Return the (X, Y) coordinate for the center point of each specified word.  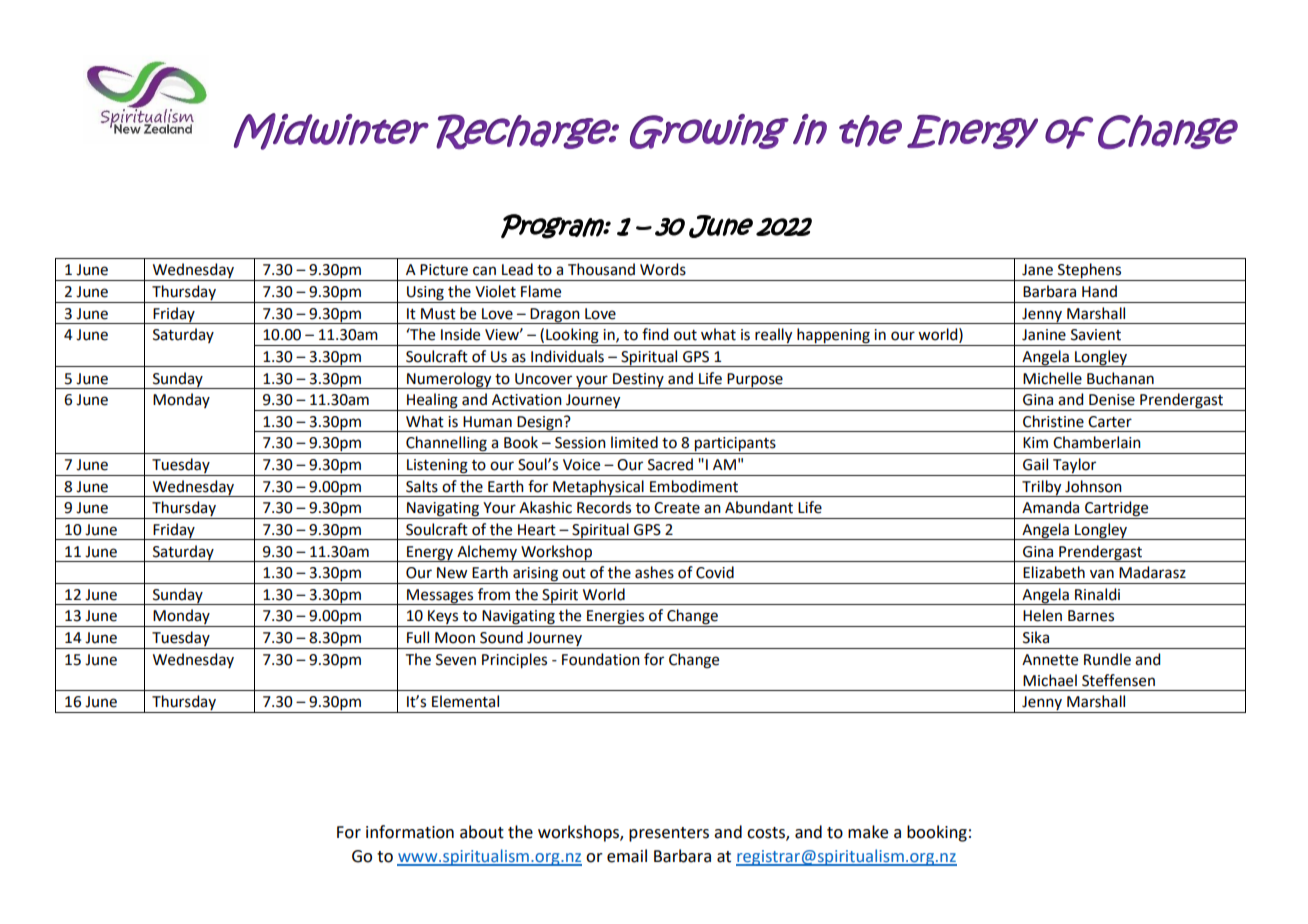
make (868, 832)
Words (663, 269)
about (482, 832)
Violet (495, 291)
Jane (1037, 270)
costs (767, 833)
